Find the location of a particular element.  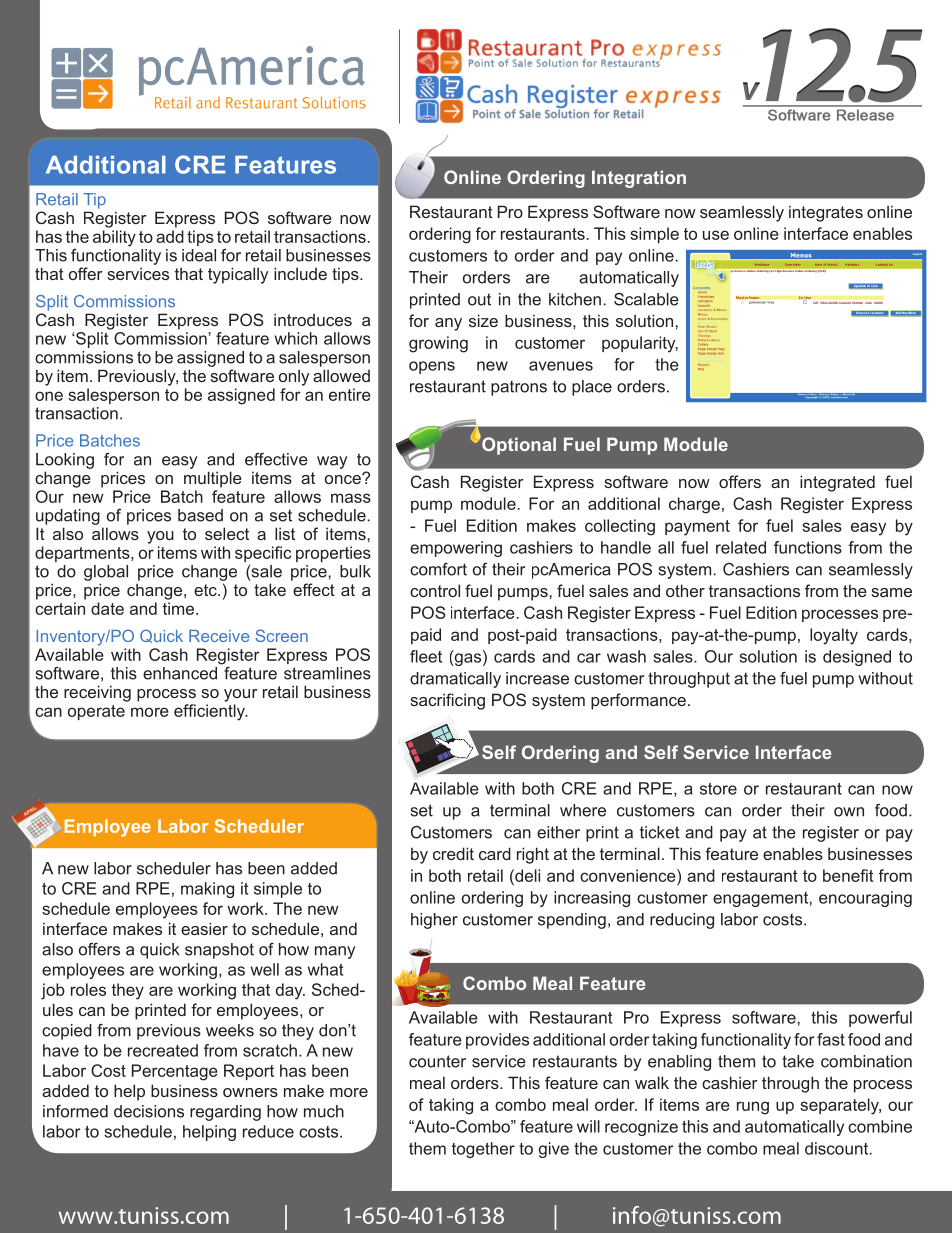

ability is located at coordinates (114, 238).
